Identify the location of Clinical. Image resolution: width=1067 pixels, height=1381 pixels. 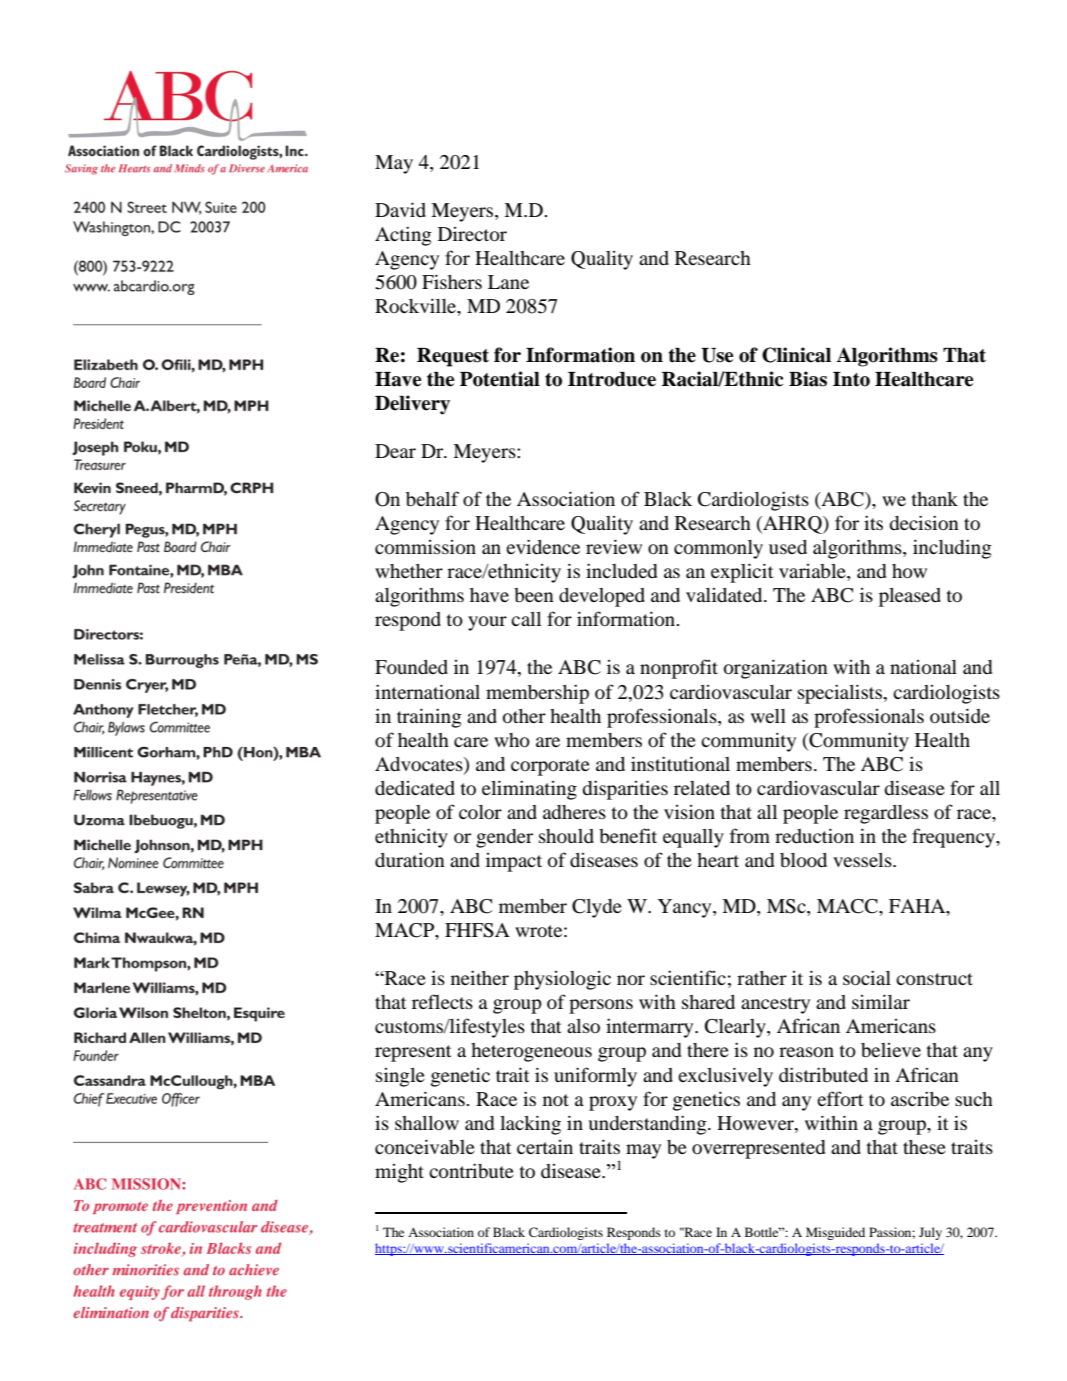
(796, 355).
